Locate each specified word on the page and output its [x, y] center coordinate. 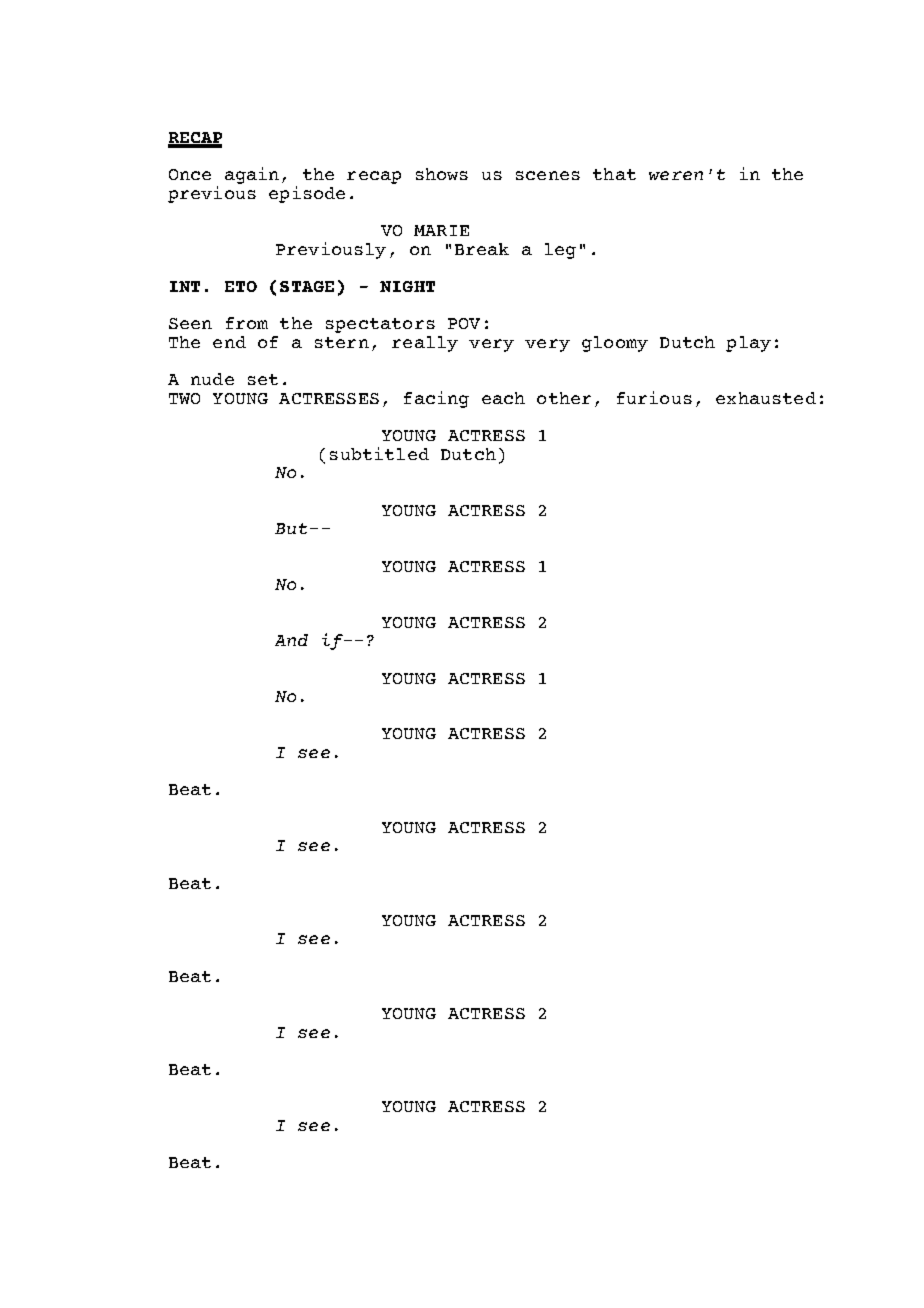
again [252, 175]
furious [654, 397]
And [291, 640]
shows [442, 174]
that [614, 174]
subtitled [379, 453]
